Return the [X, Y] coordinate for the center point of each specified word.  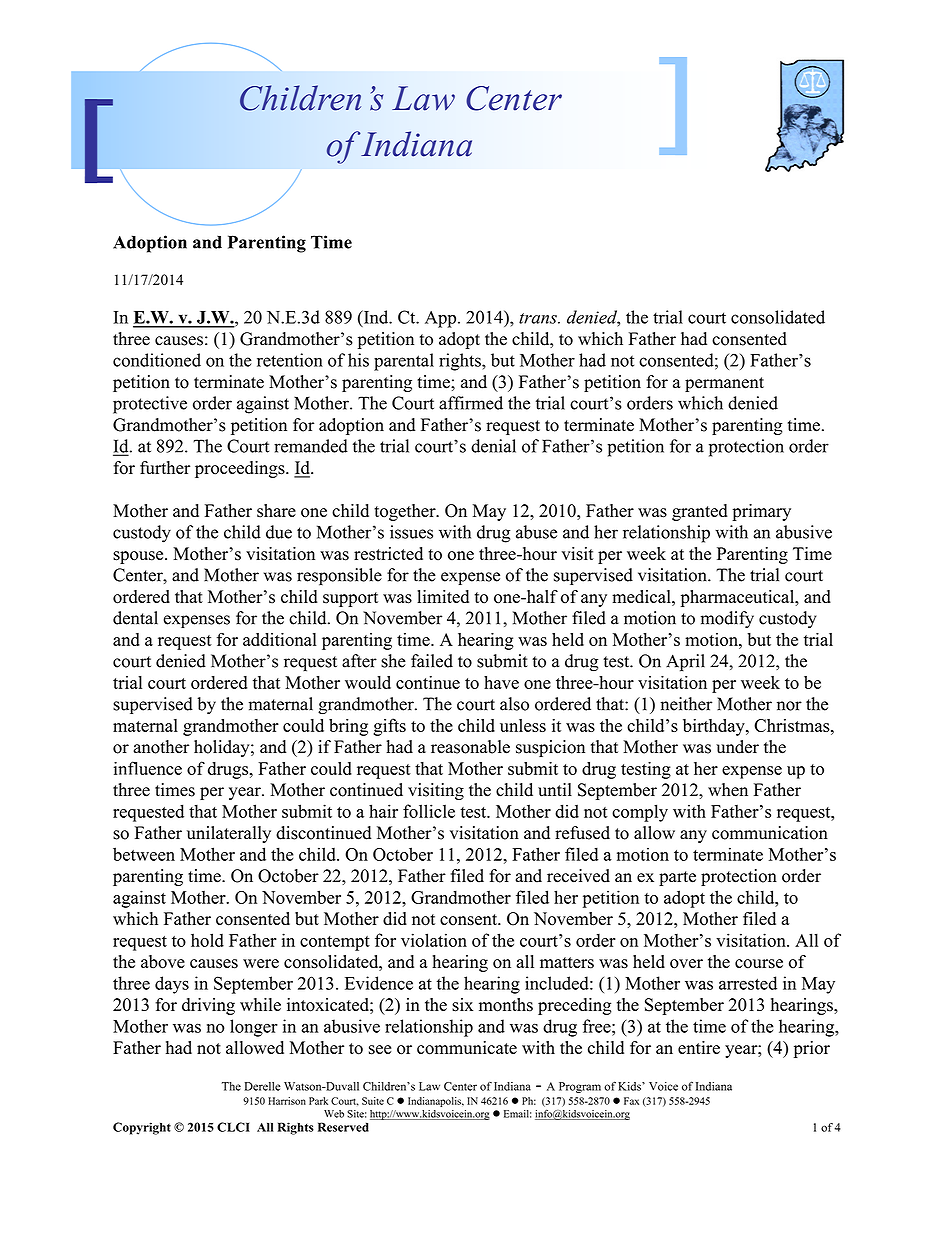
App [442, 319]
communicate [467, 1048]
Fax [631, 1101]
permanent [724, 384]
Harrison [287, 1101]
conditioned [157, 360]
